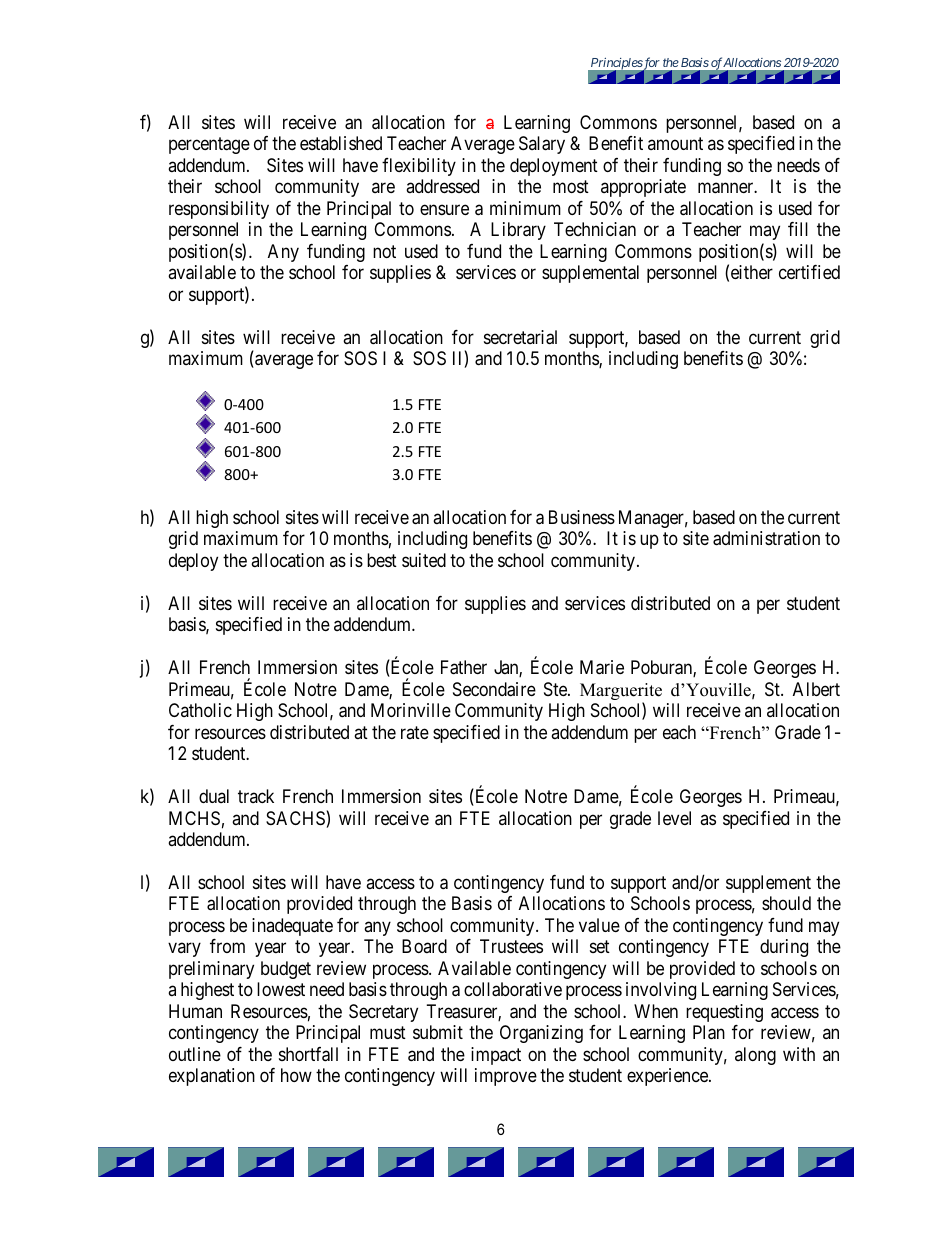 The image size is (952, 1233). What do you see at coordinates (675, 144) in the page?
I see `amount` at bounding box center [675, 144].
